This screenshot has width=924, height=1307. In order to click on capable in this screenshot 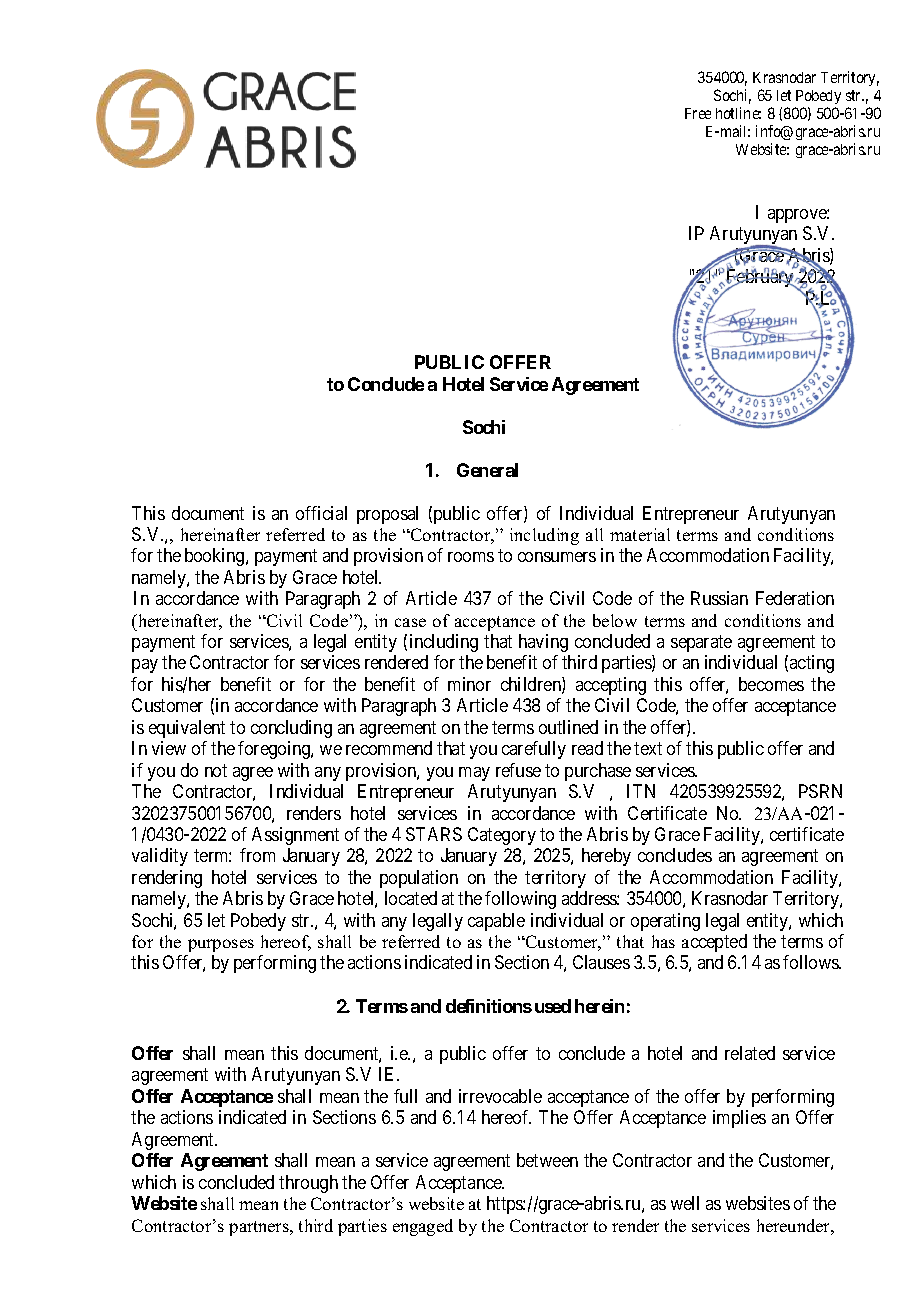, I will do `click(496, 922)`.
